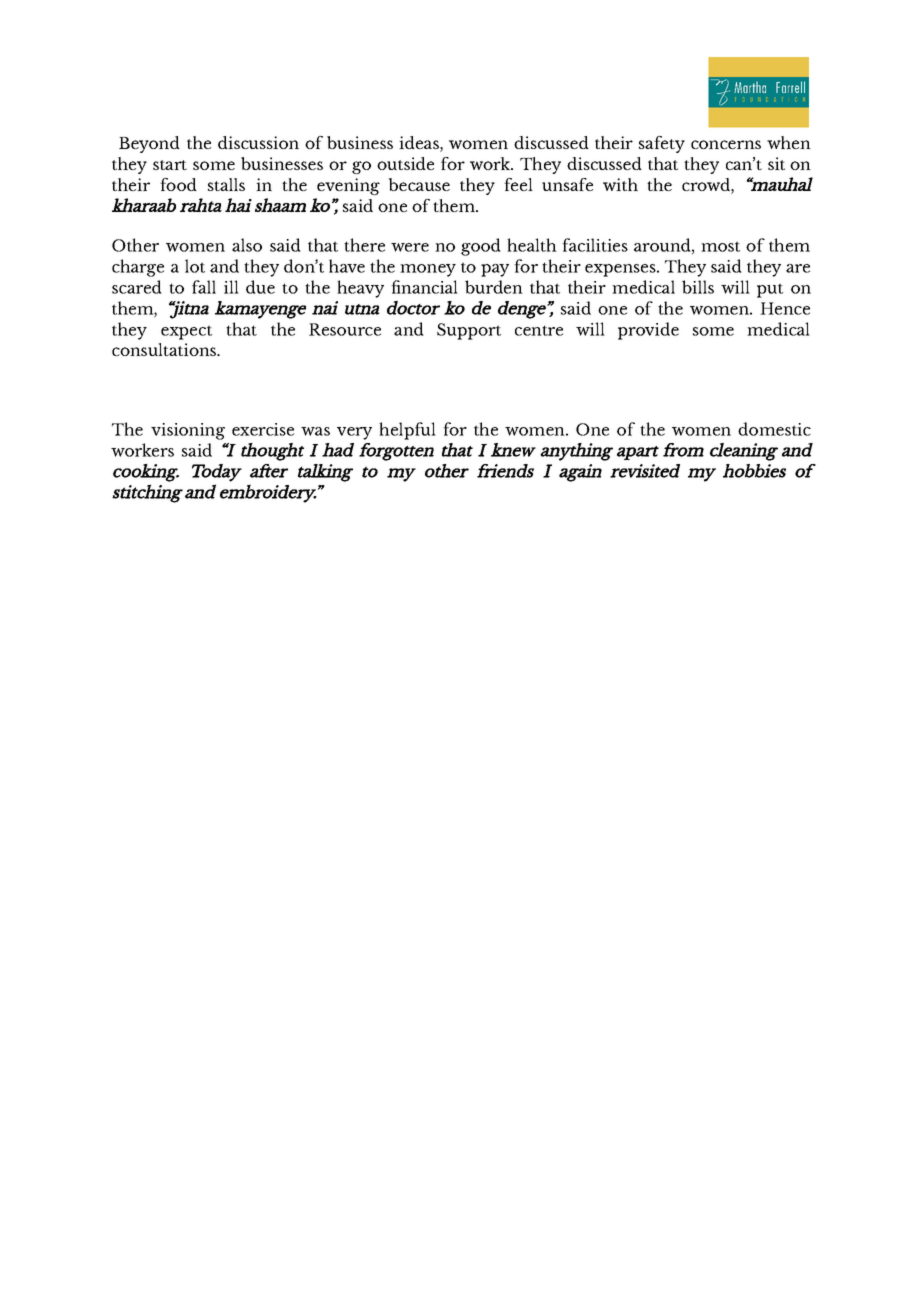 The image size is (924, 1307). What do you see at coordinates (407, 431) in the page?
I see `helpful` at bounding box center [407, 431].
